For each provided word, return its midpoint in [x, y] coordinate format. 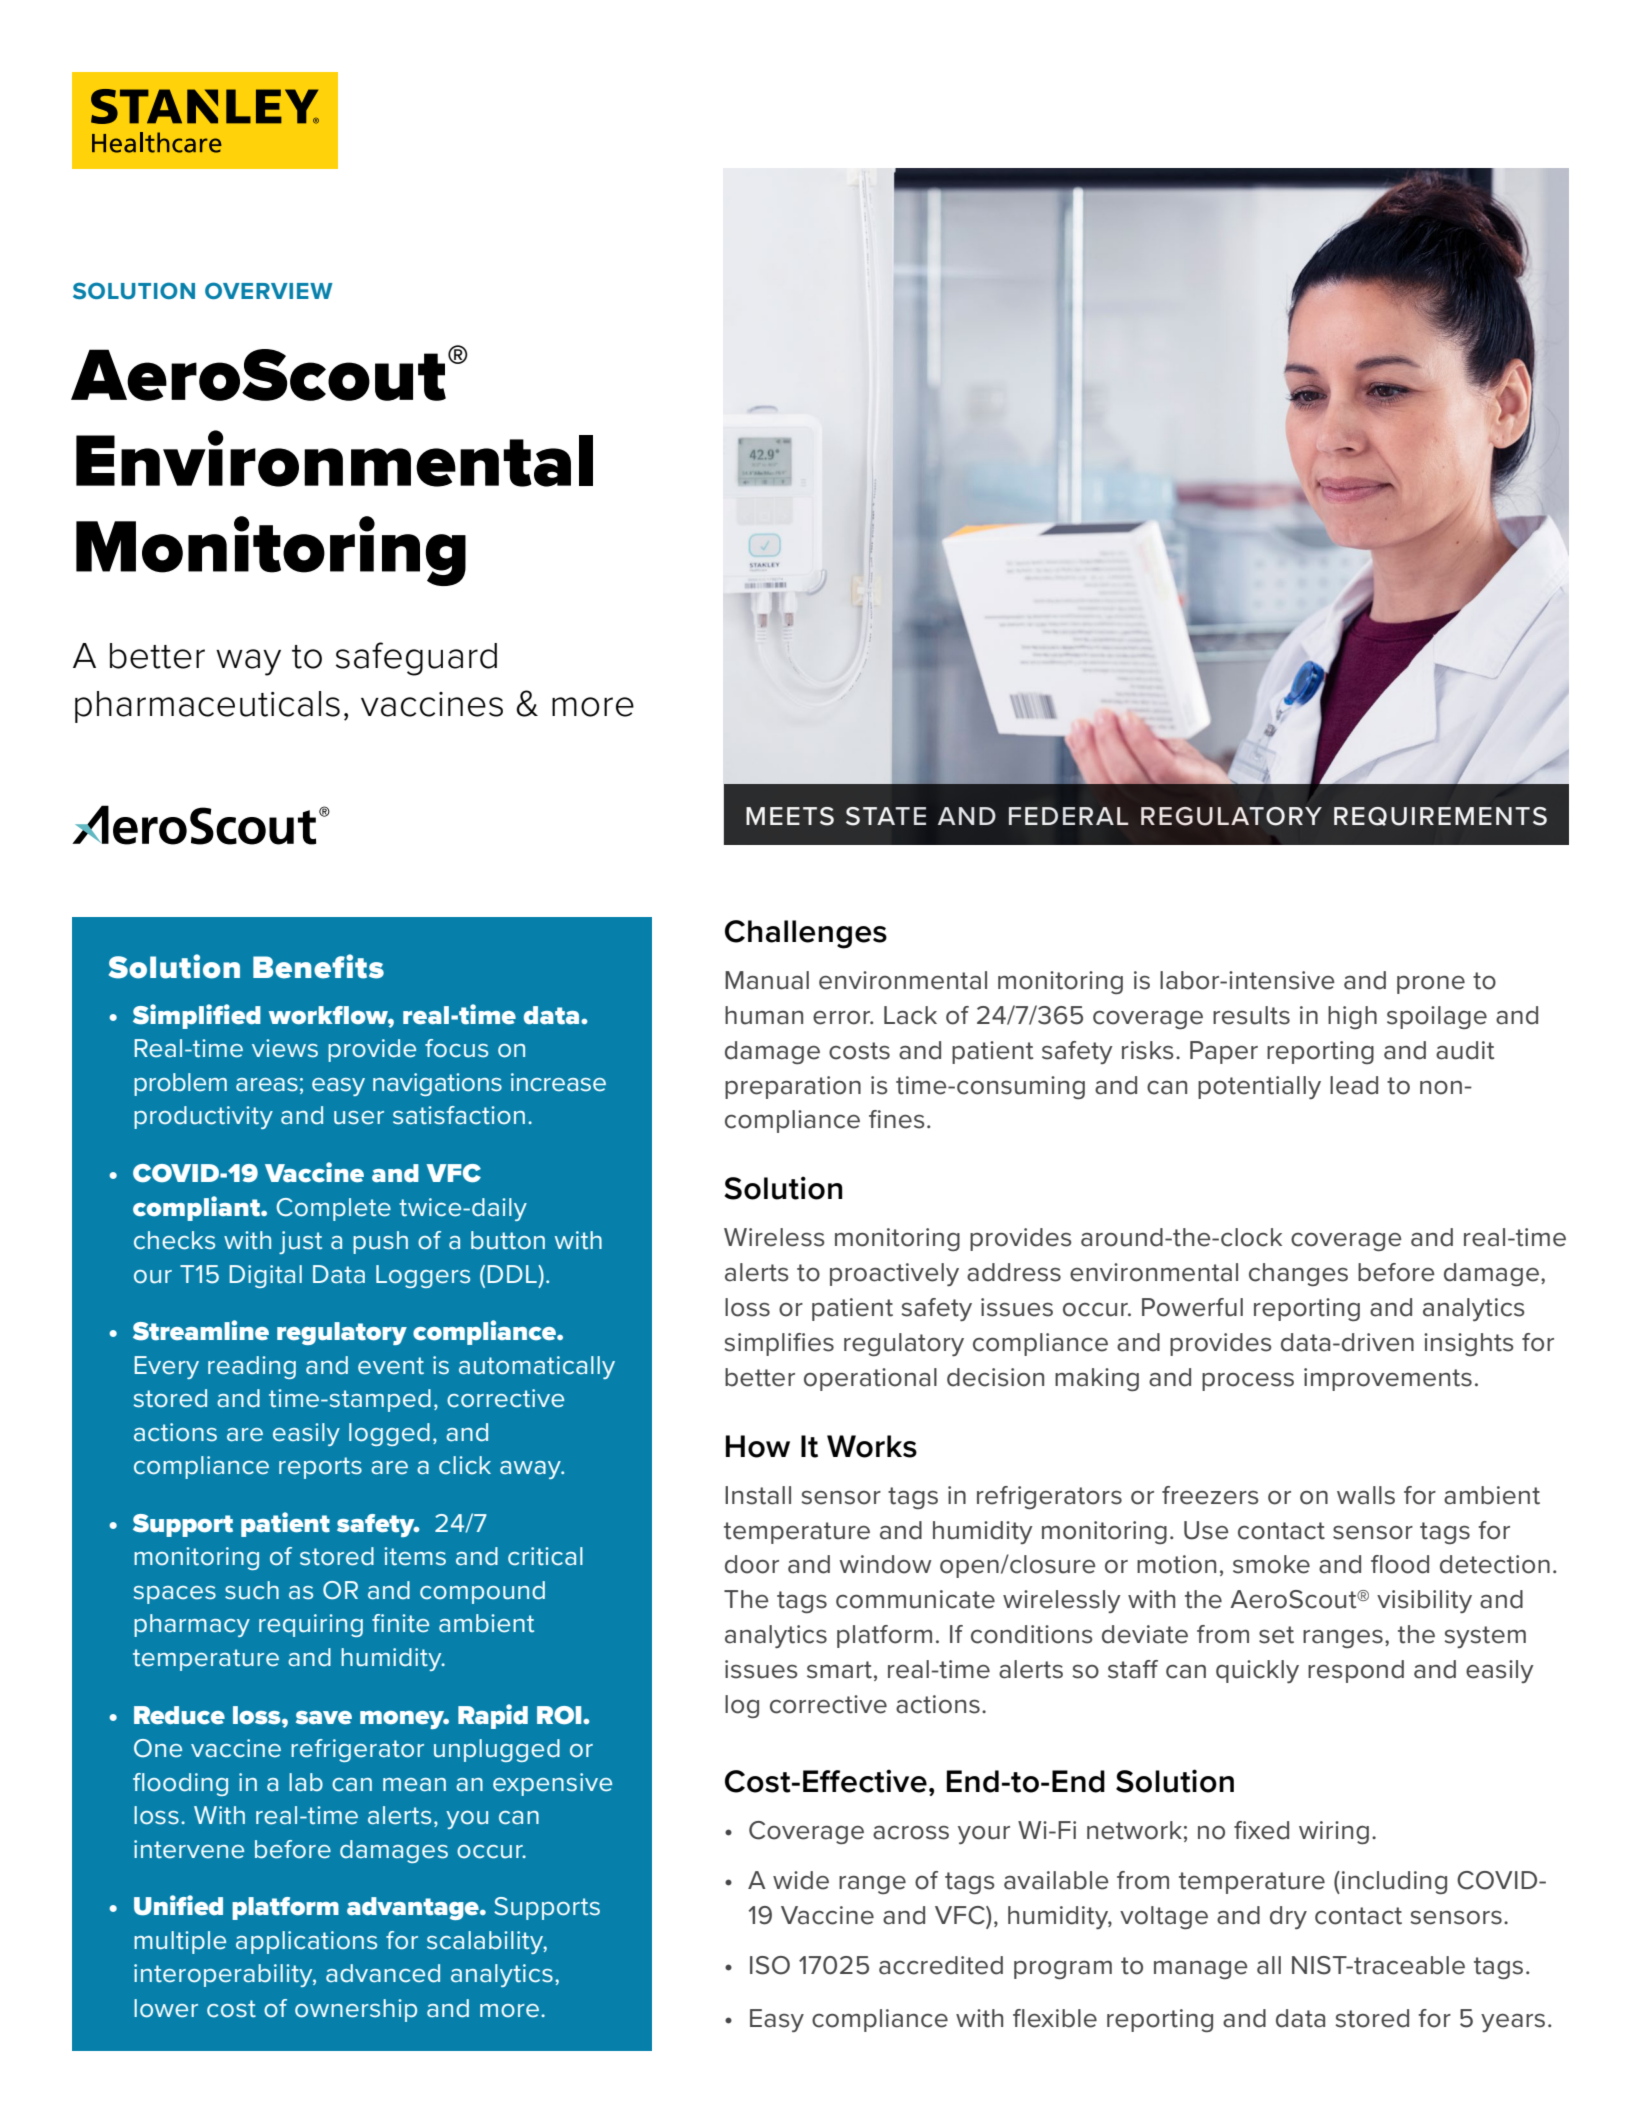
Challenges [806, 934]
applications [306, 1942]
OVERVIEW [269, 290]
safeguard [416, 659]
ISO [770, 1965]
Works [872, 1446]
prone [1431, 985]
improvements [1388, 1379]
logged [389, 1434]
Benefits [318, 966]
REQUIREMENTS [1440, 816]
